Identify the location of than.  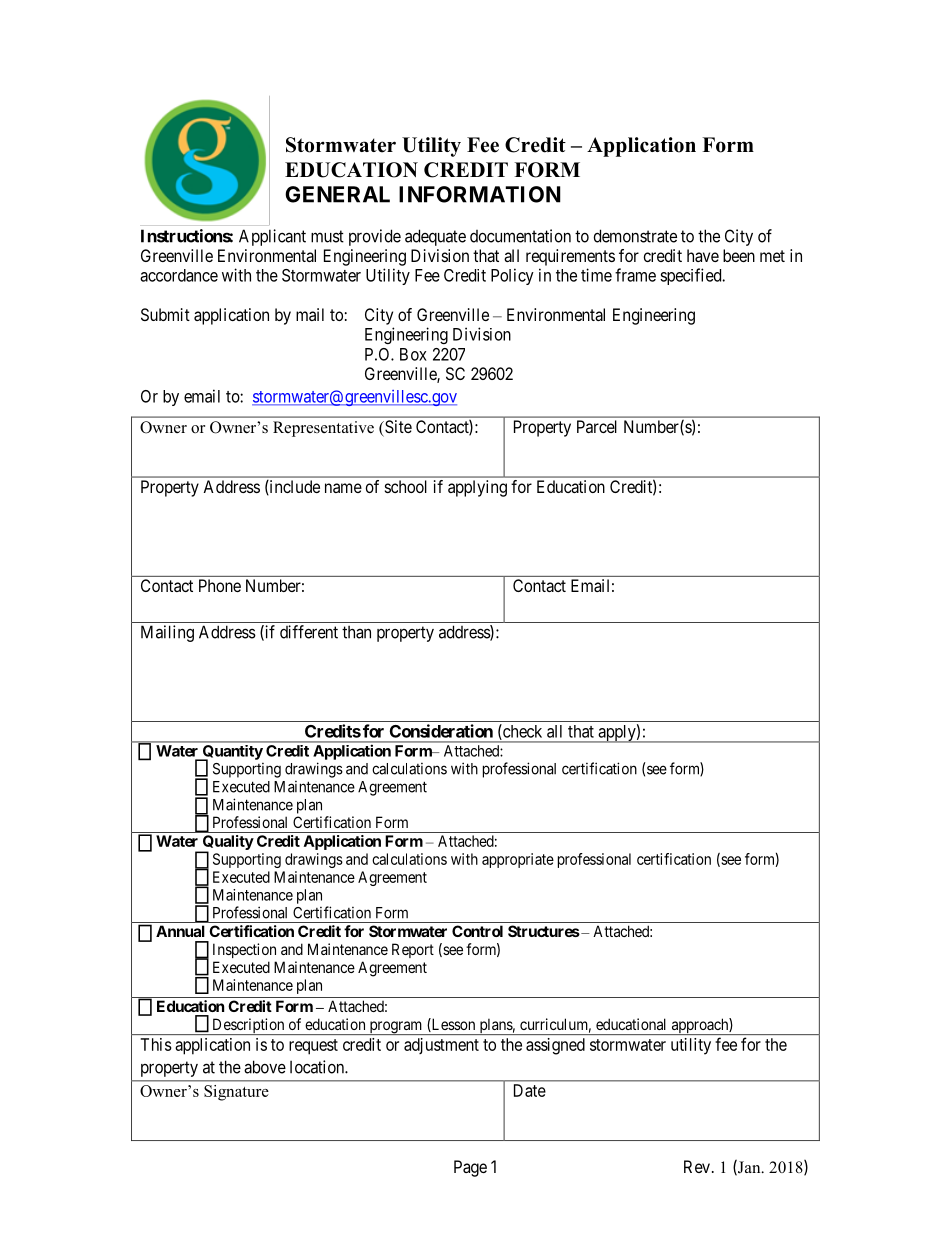
(356, 632).
